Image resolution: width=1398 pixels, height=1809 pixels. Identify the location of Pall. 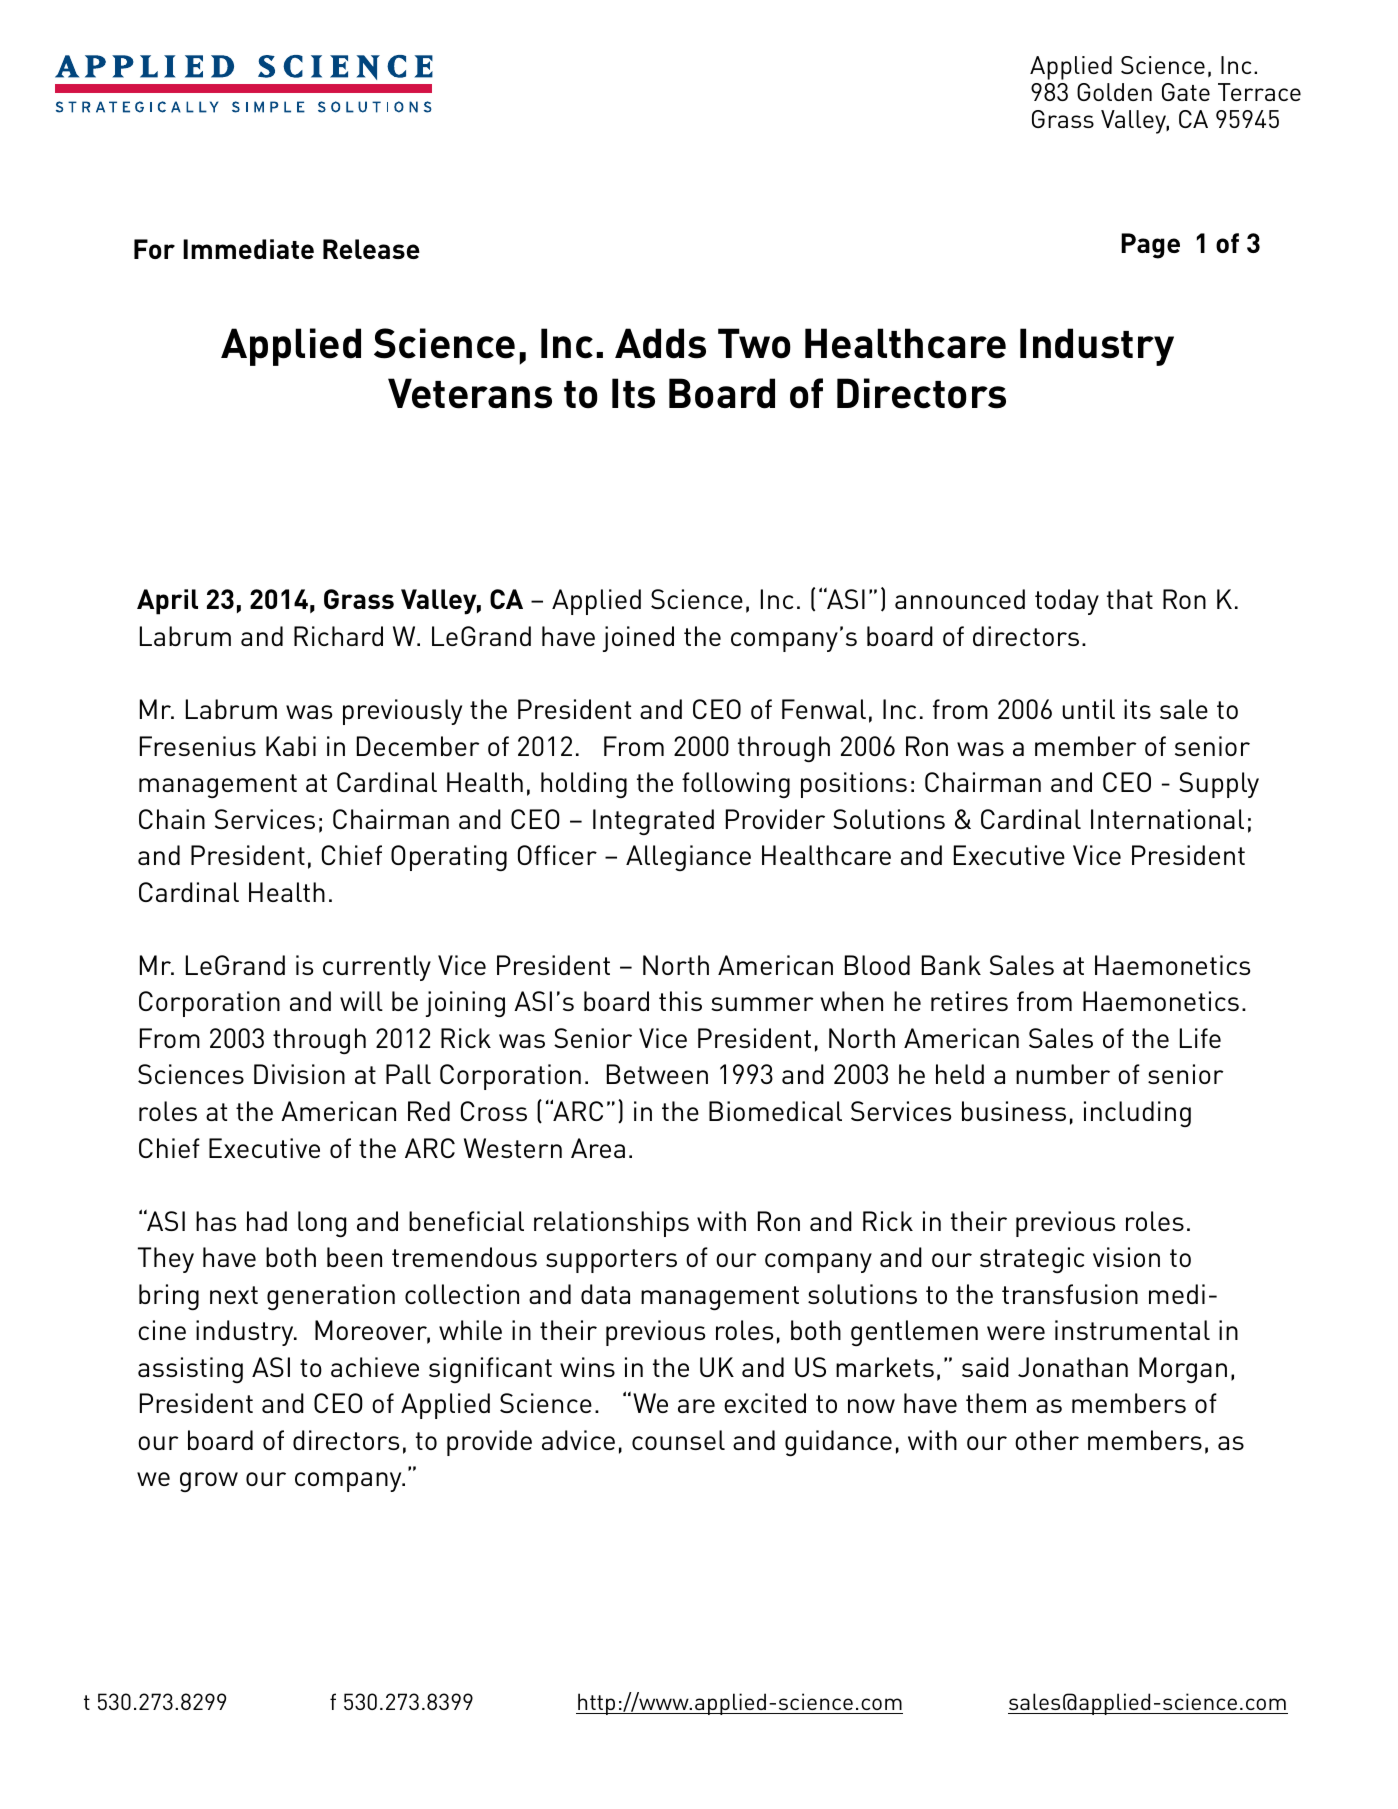
(408, 1074).
